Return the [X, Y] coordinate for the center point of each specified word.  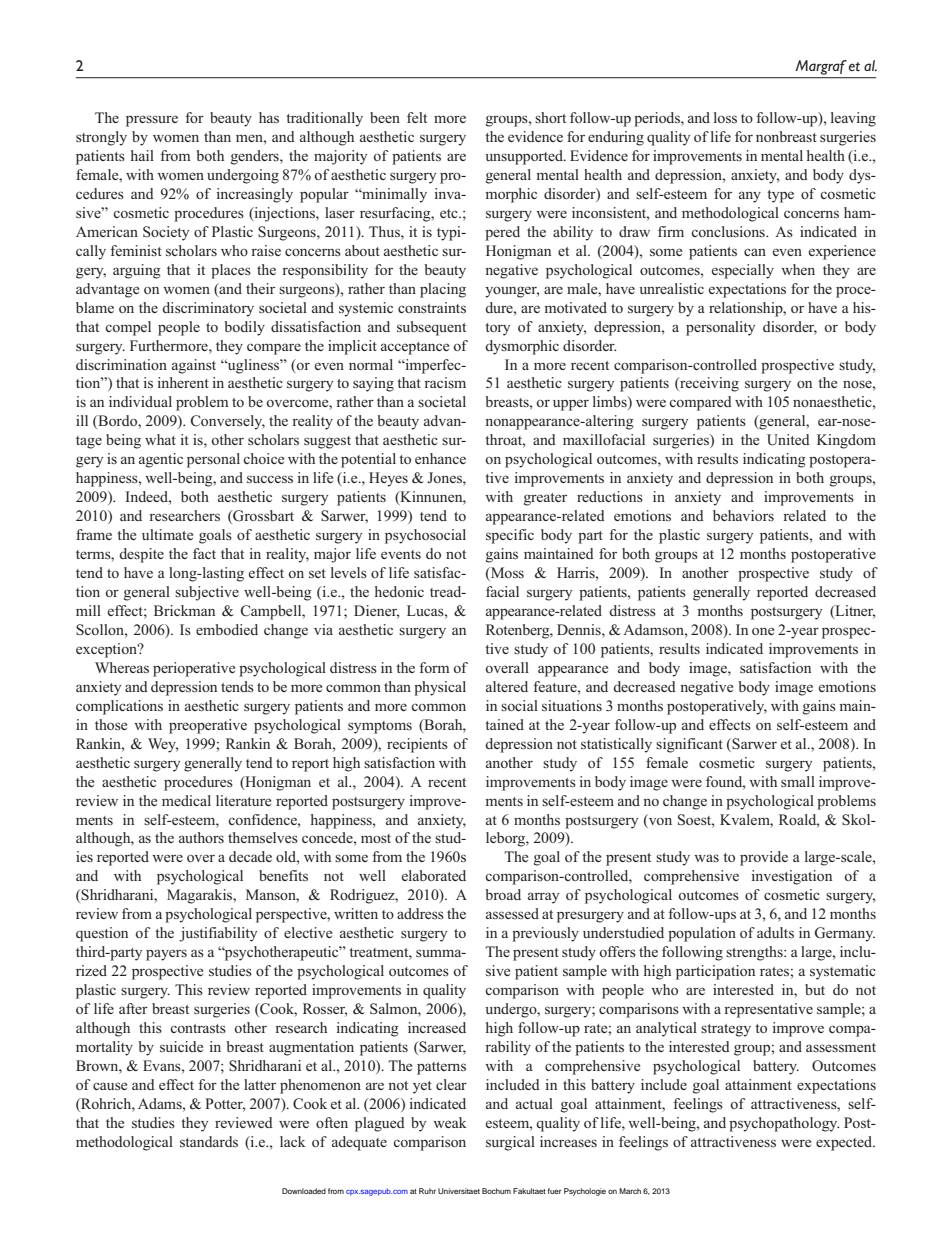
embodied [227, 629]
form [434, 667]
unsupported [525, 157]
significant [689, 745]
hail [142, 155]
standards [209, 1141]
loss [725, 117]
